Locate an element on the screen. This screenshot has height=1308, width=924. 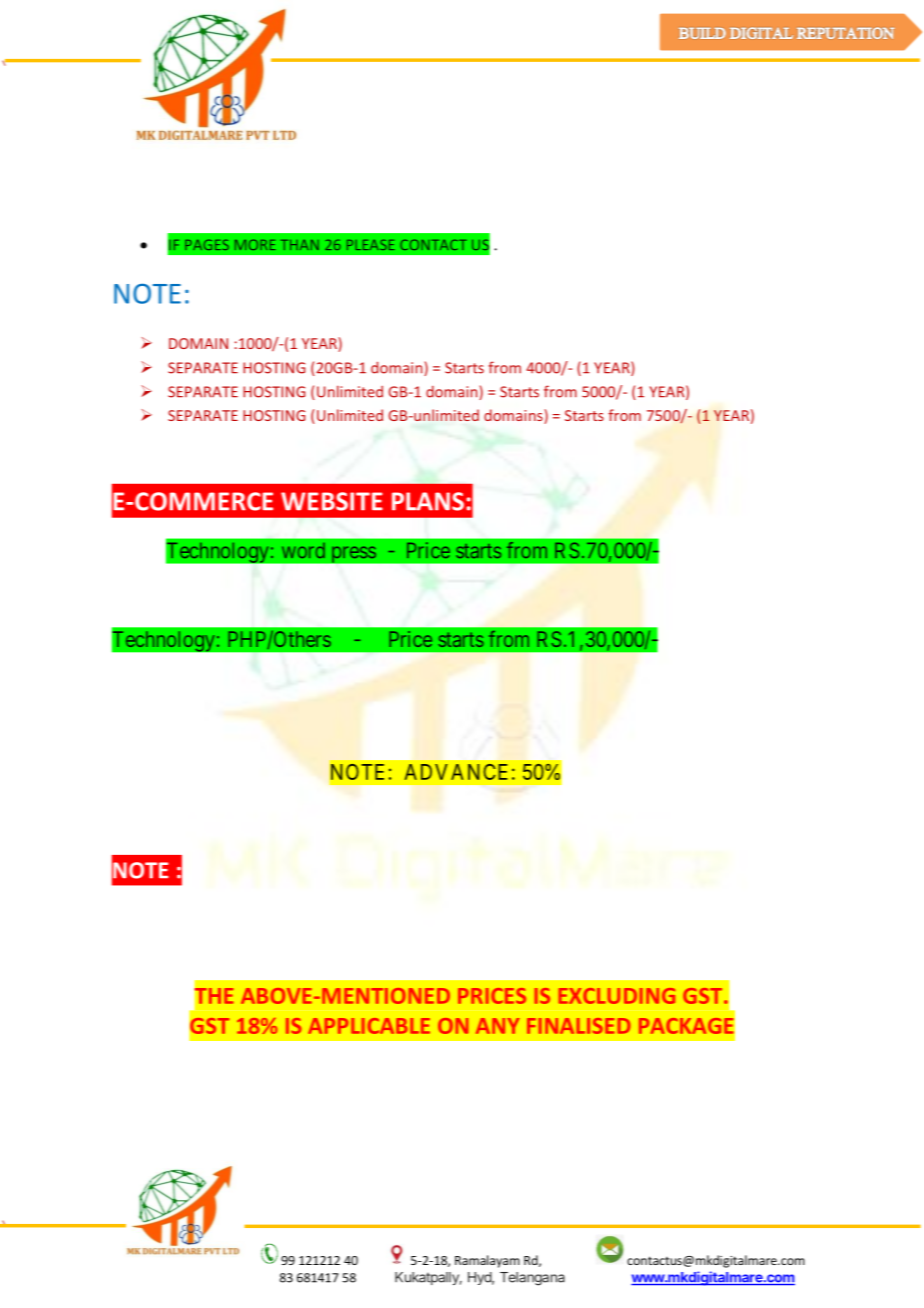
WEBSITE is located at coordinates (332, 501).
